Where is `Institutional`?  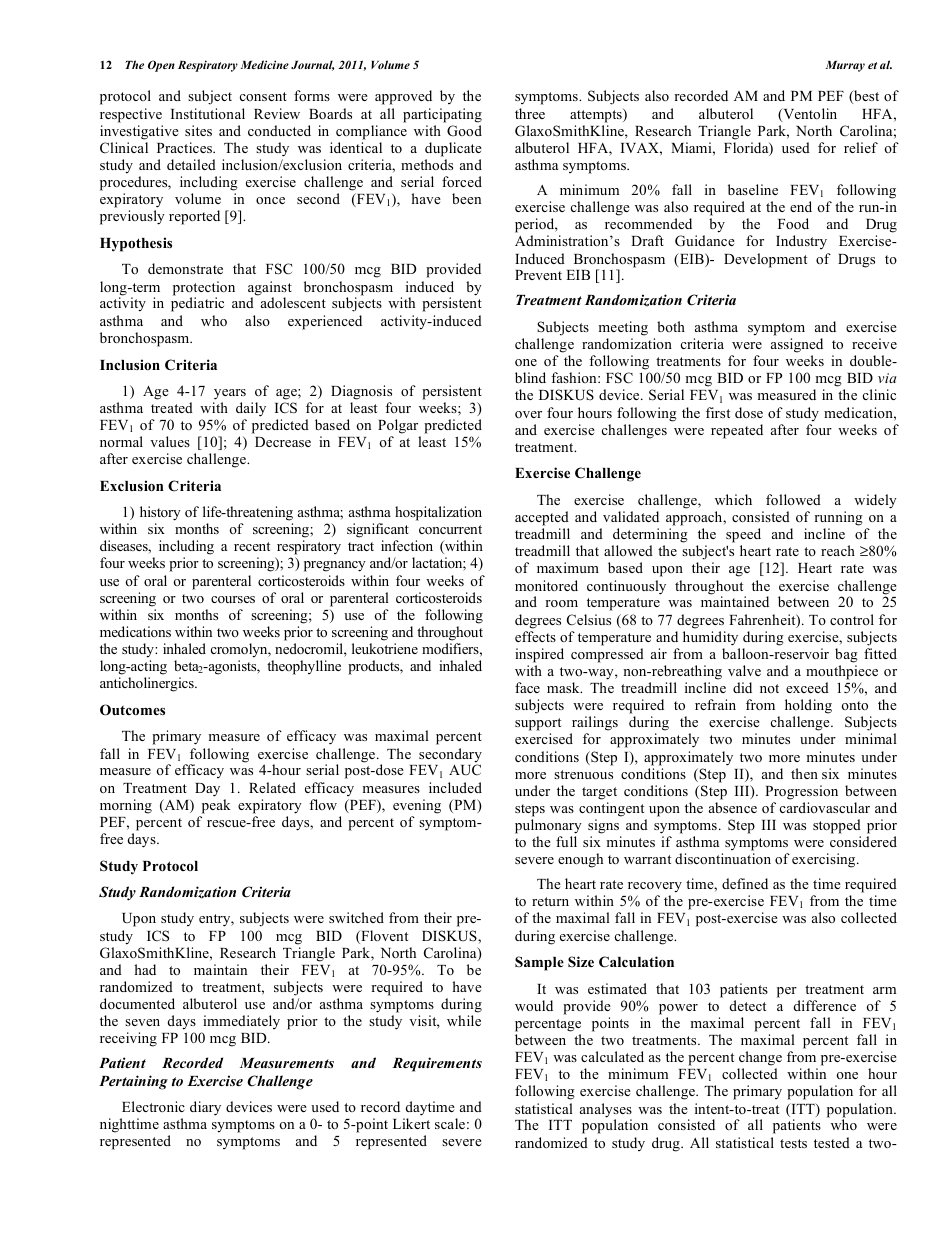
Institutional is located at coordinates (208, 113).
